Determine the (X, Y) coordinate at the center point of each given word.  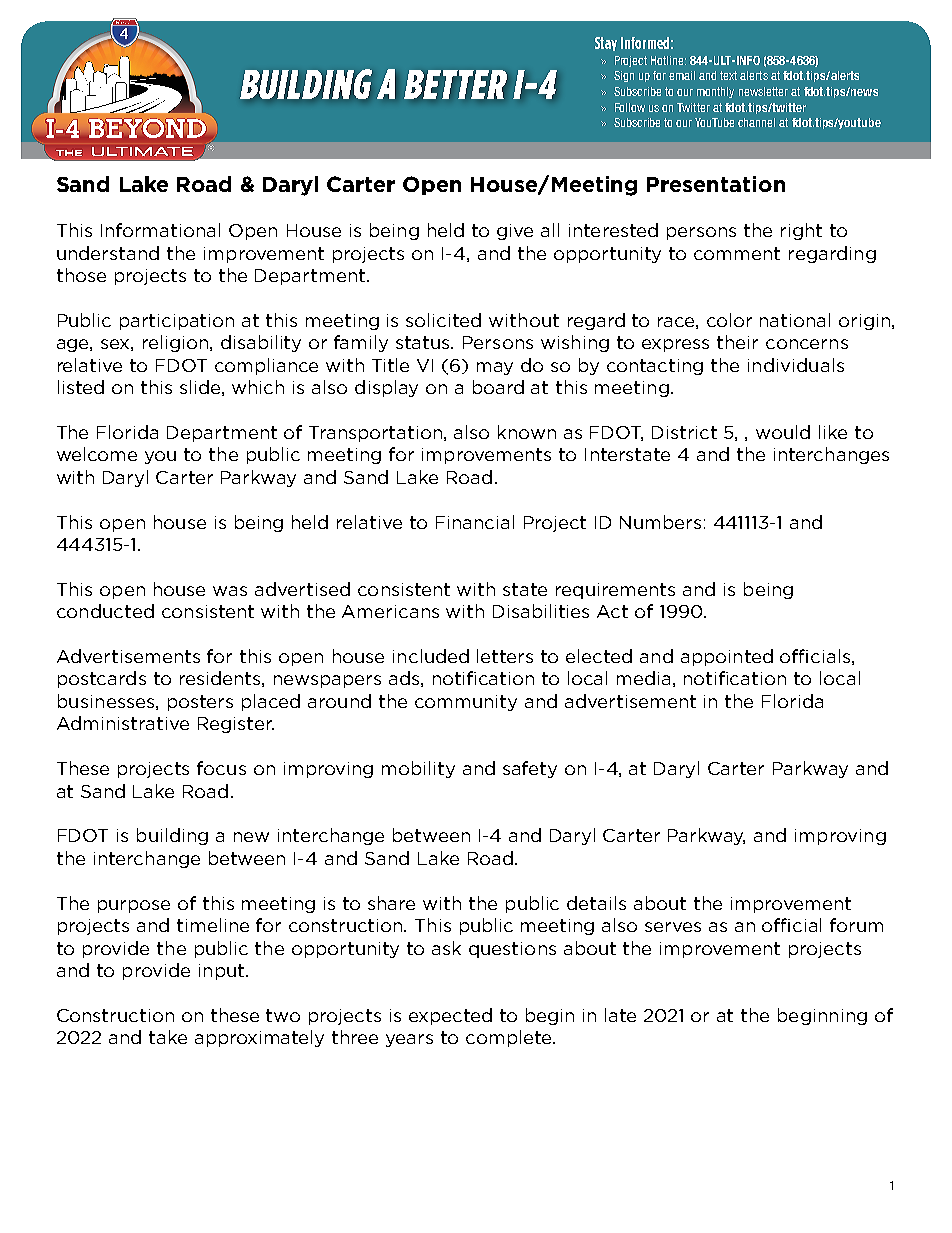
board (498, 387)
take (168, 1037)
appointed (727, 657)
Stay (606, 44)
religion (177, 343)
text (728, 75)
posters (200, 703)
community (466, 703)
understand (108, 253)
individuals (796, 365)
